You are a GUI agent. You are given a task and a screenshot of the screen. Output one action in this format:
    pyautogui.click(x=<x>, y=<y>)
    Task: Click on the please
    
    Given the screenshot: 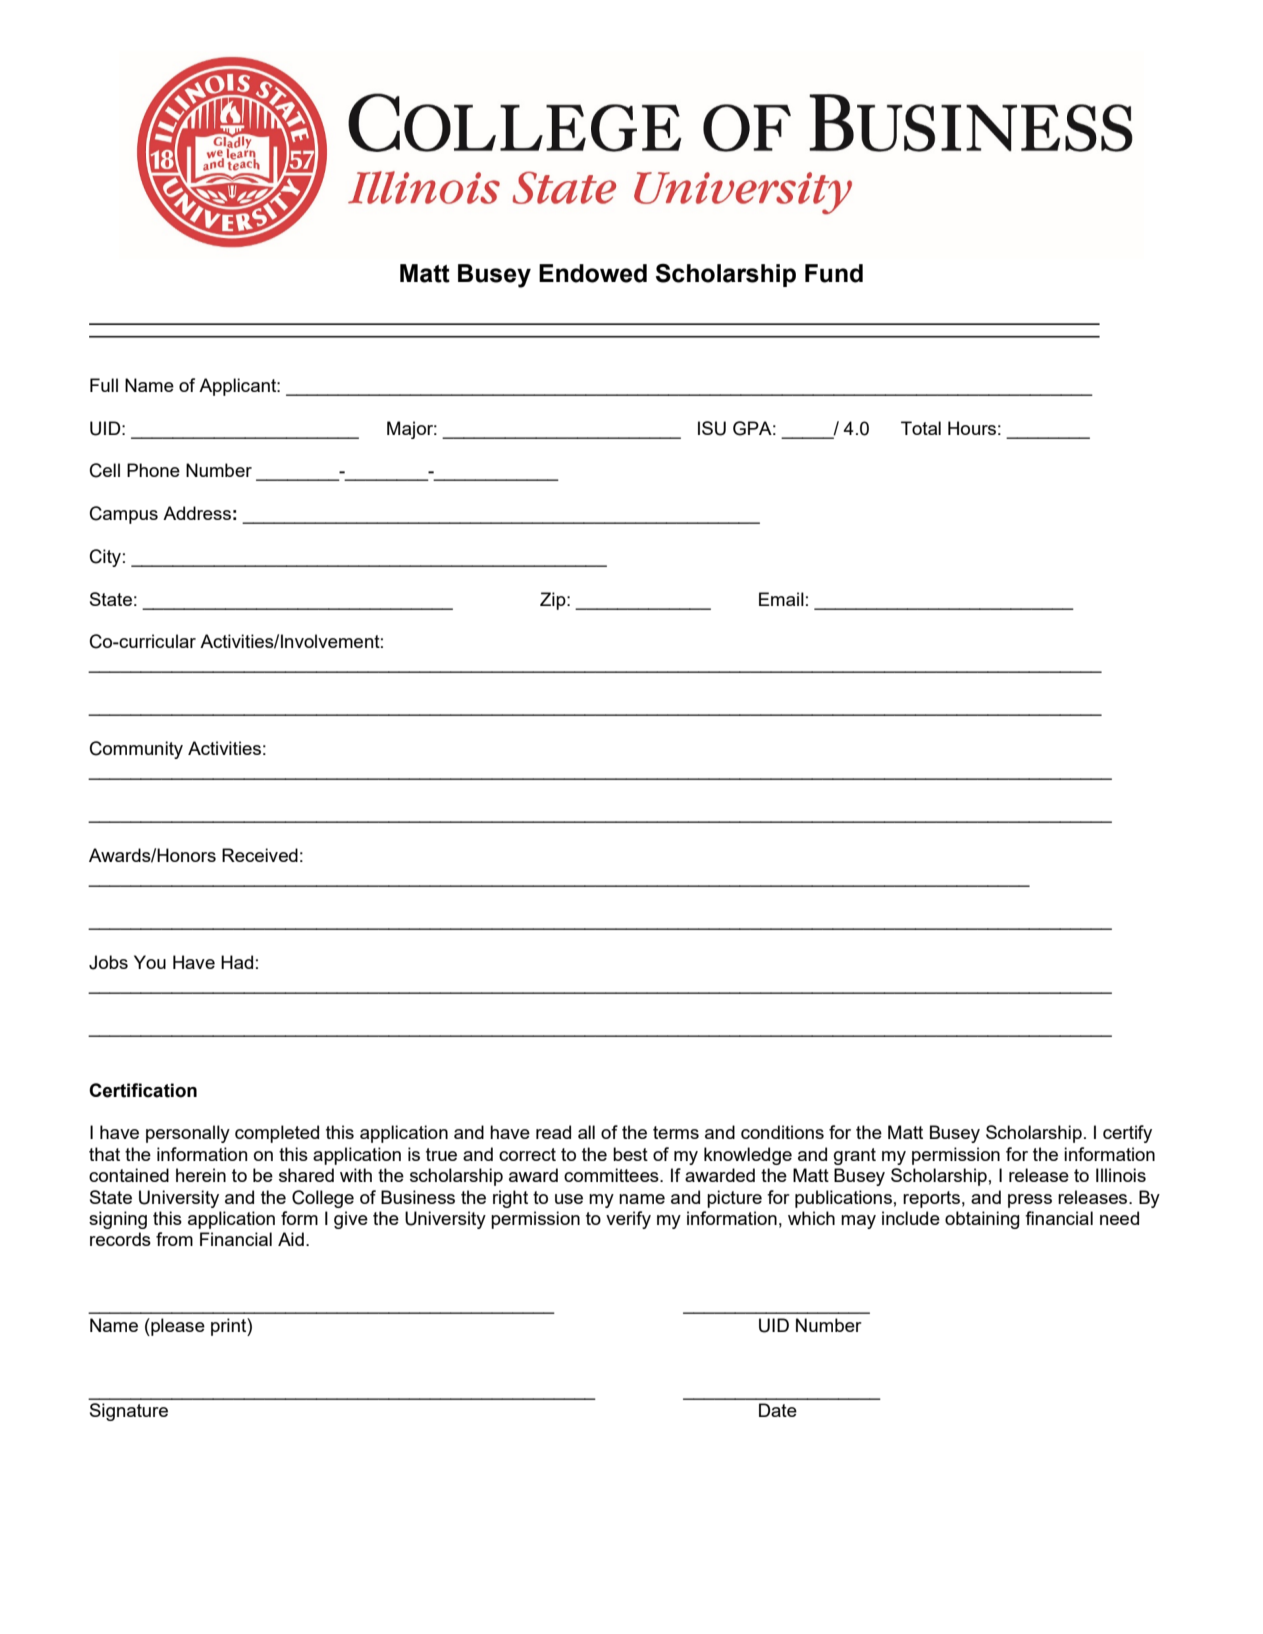 What is the action you would take?
    pyautogui.click(x=177, y=1327)
